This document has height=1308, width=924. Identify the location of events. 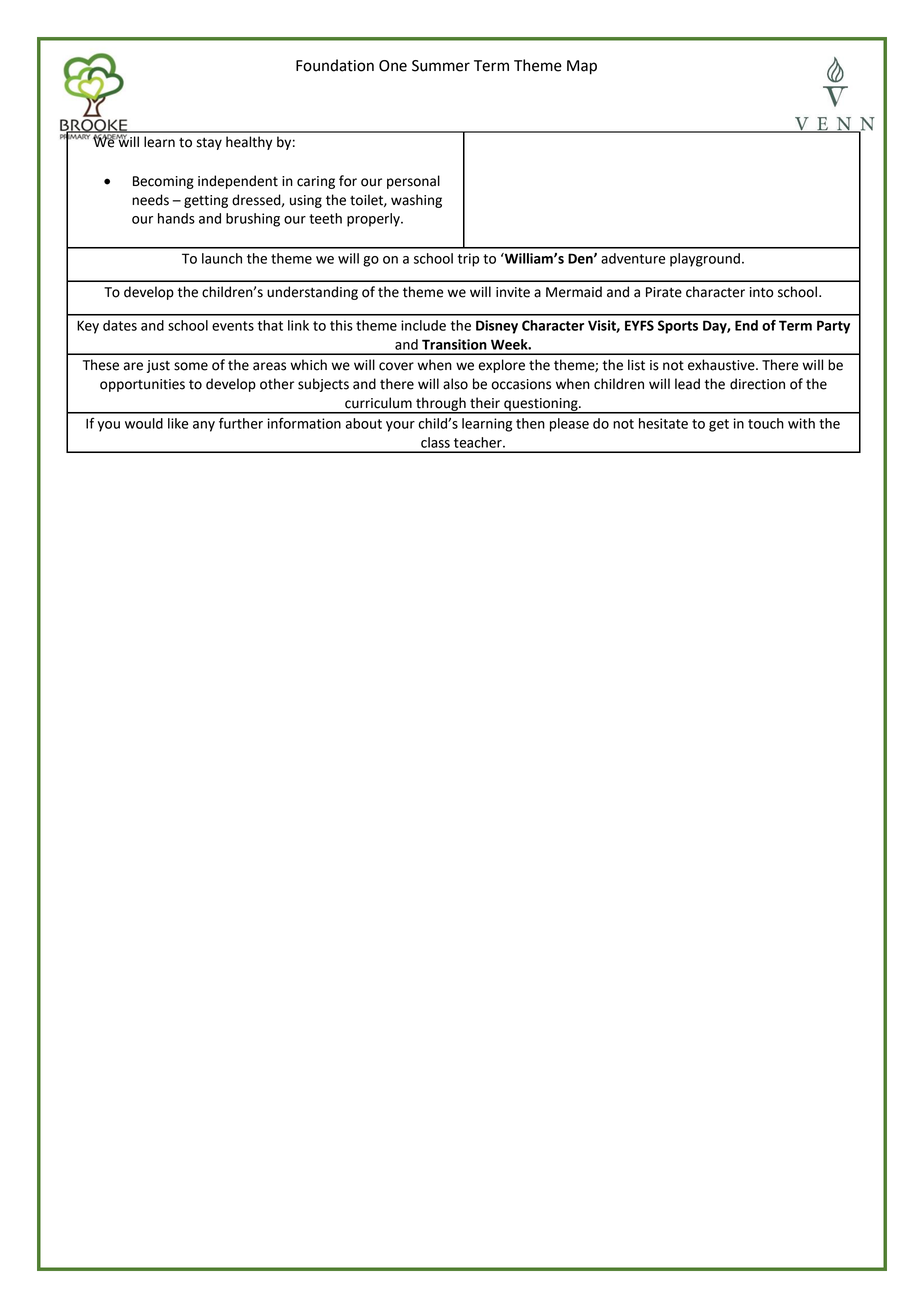
(233, 326).
